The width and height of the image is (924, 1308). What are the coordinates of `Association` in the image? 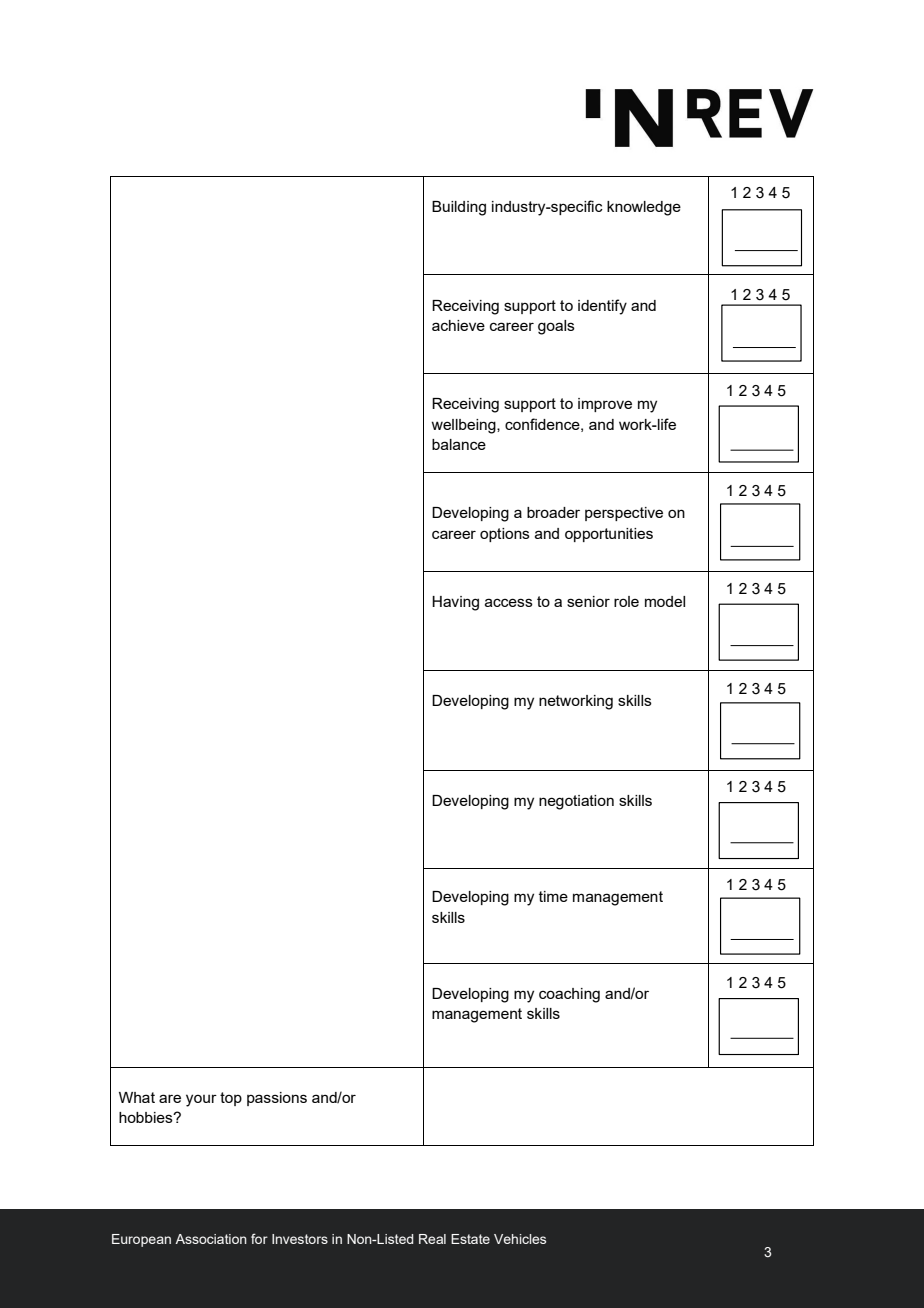 It's located at (211, 1239).
